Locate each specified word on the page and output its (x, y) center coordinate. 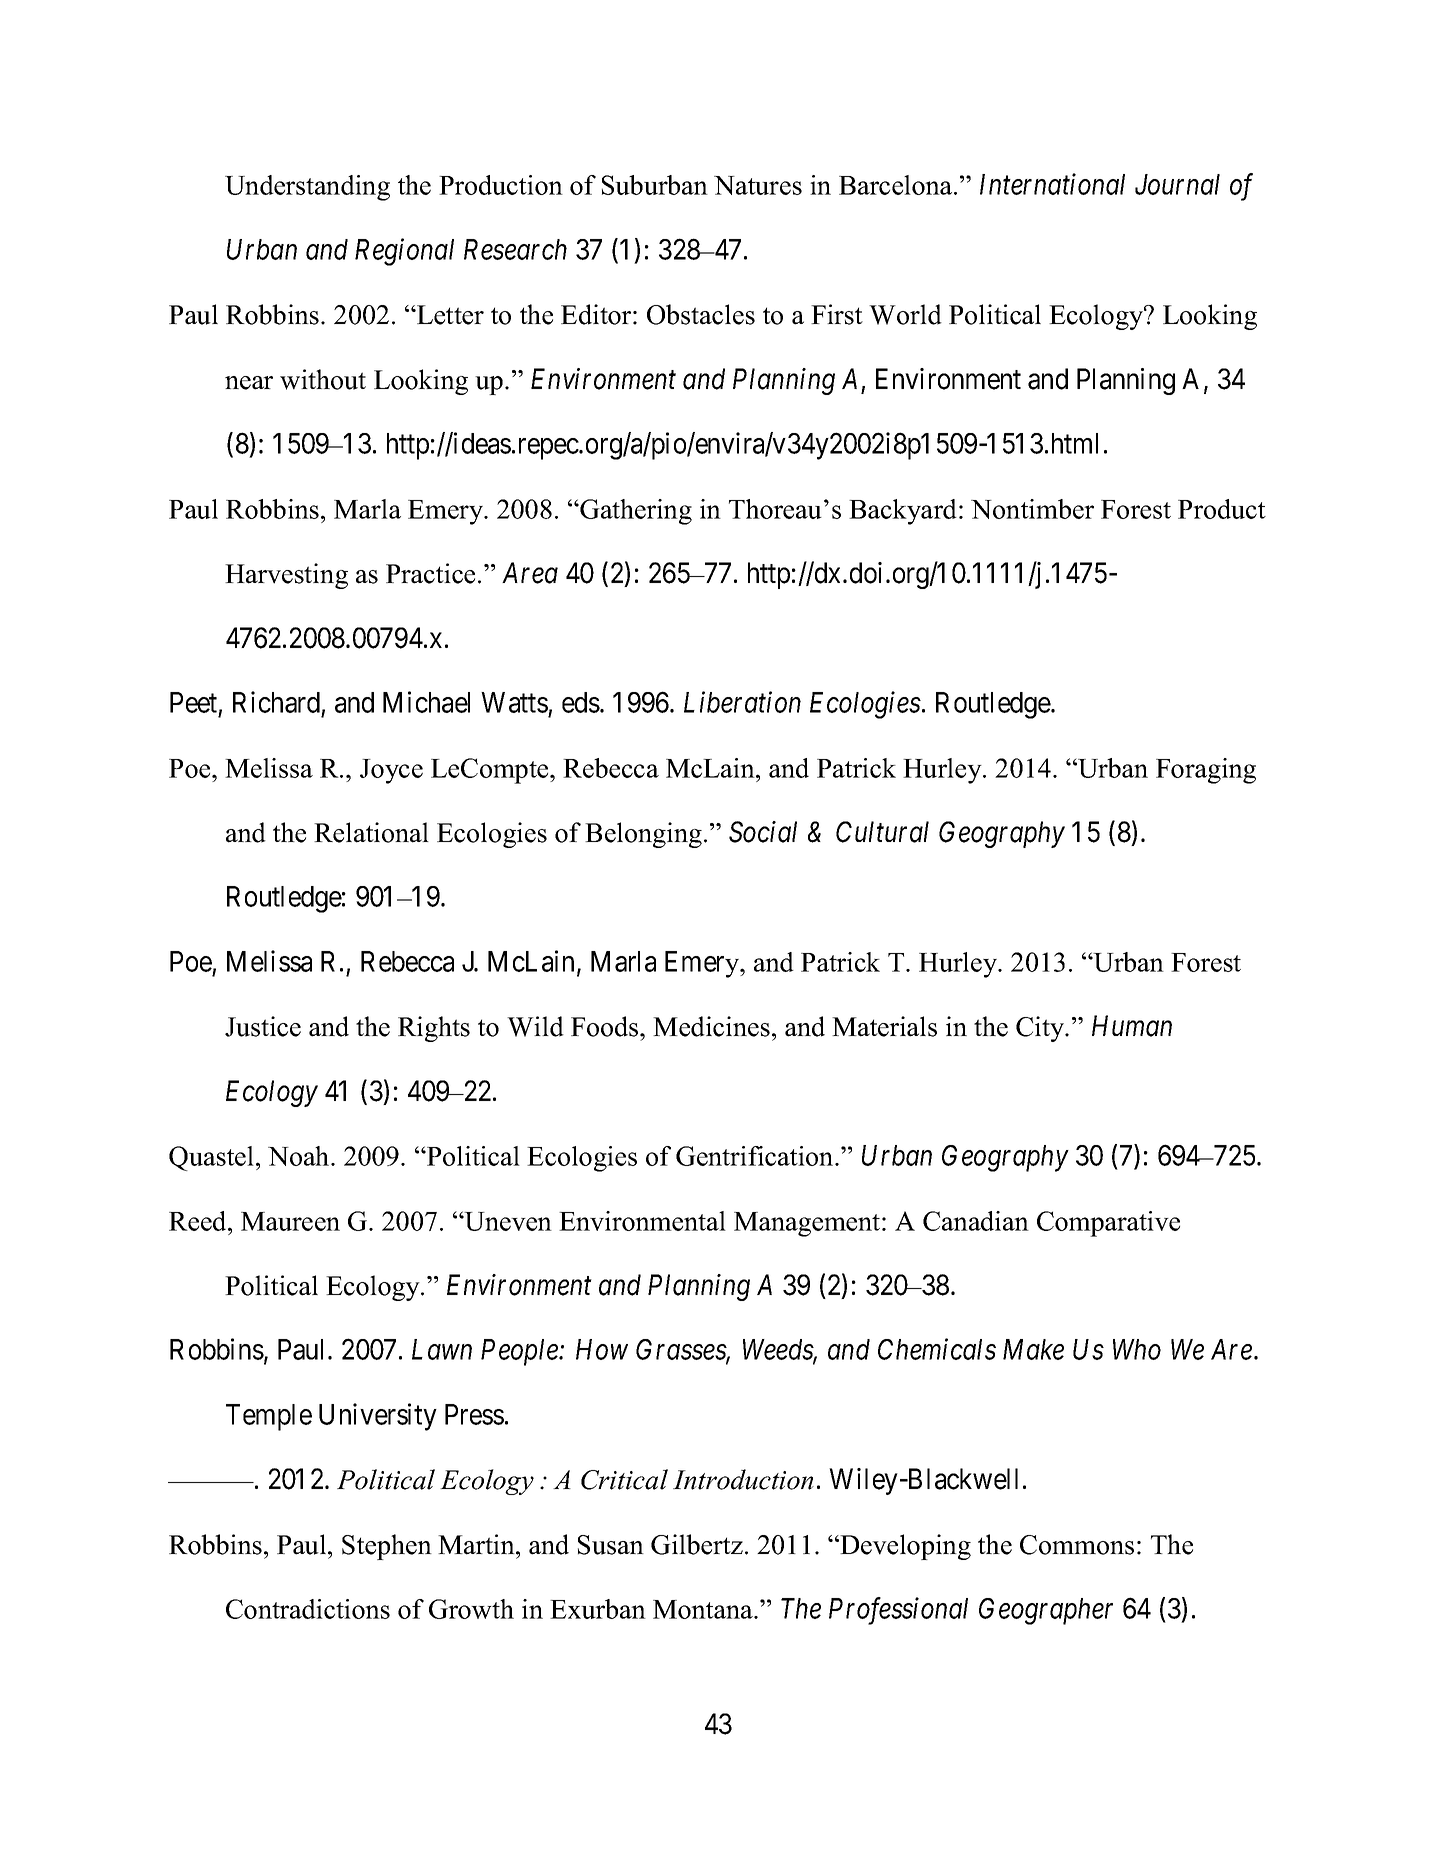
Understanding (307, 188)
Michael (426, 702)
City (1041, 1029)
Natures (758, 185)
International (1052, 184)
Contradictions (308, 1609)
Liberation (742, 702)
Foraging (1206, 771)
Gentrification (756, 1156)
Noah (300, 1156)
